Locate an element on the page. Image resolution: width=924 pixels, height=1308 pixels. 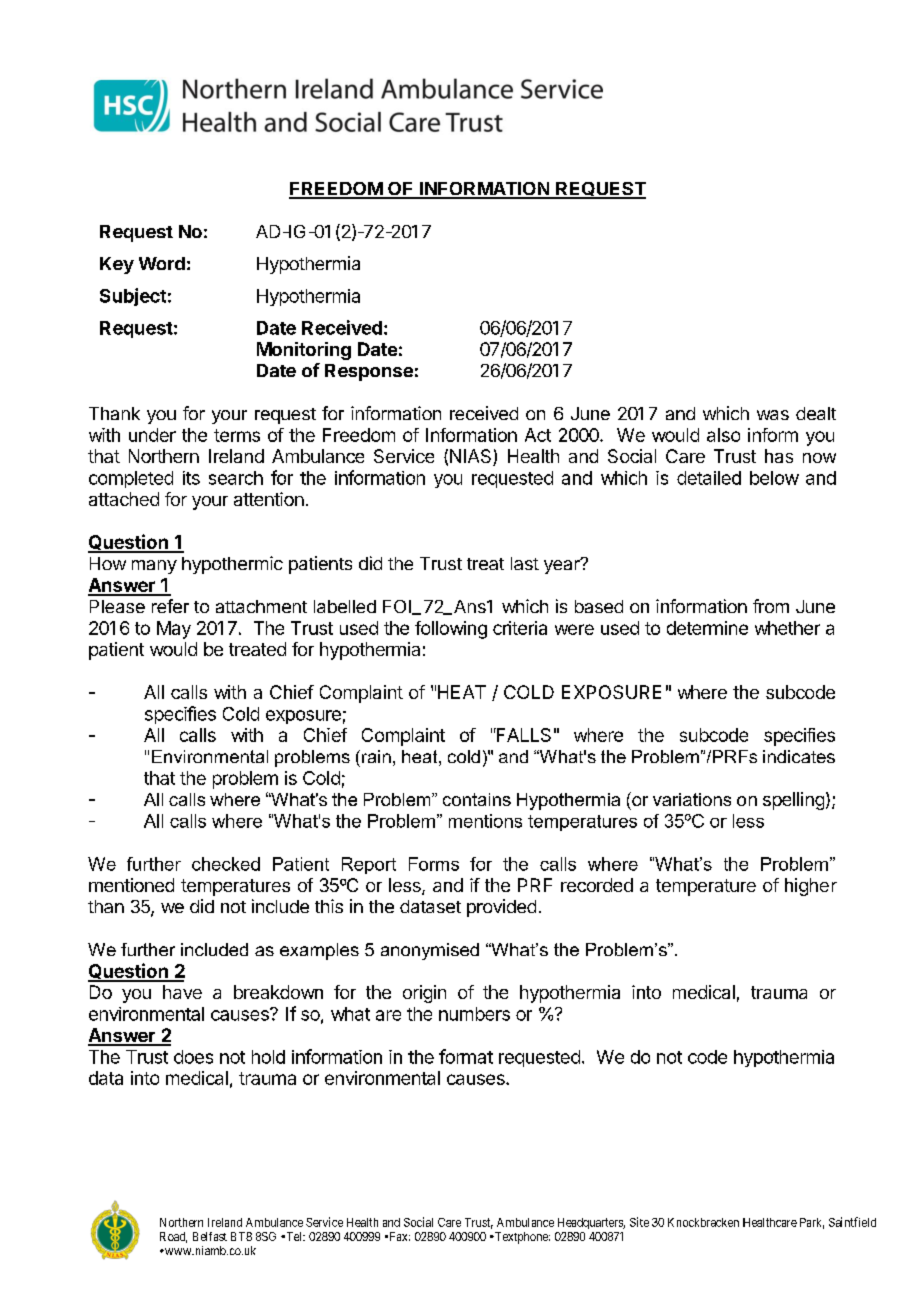
indicates is located at coordinates (799, 756).
